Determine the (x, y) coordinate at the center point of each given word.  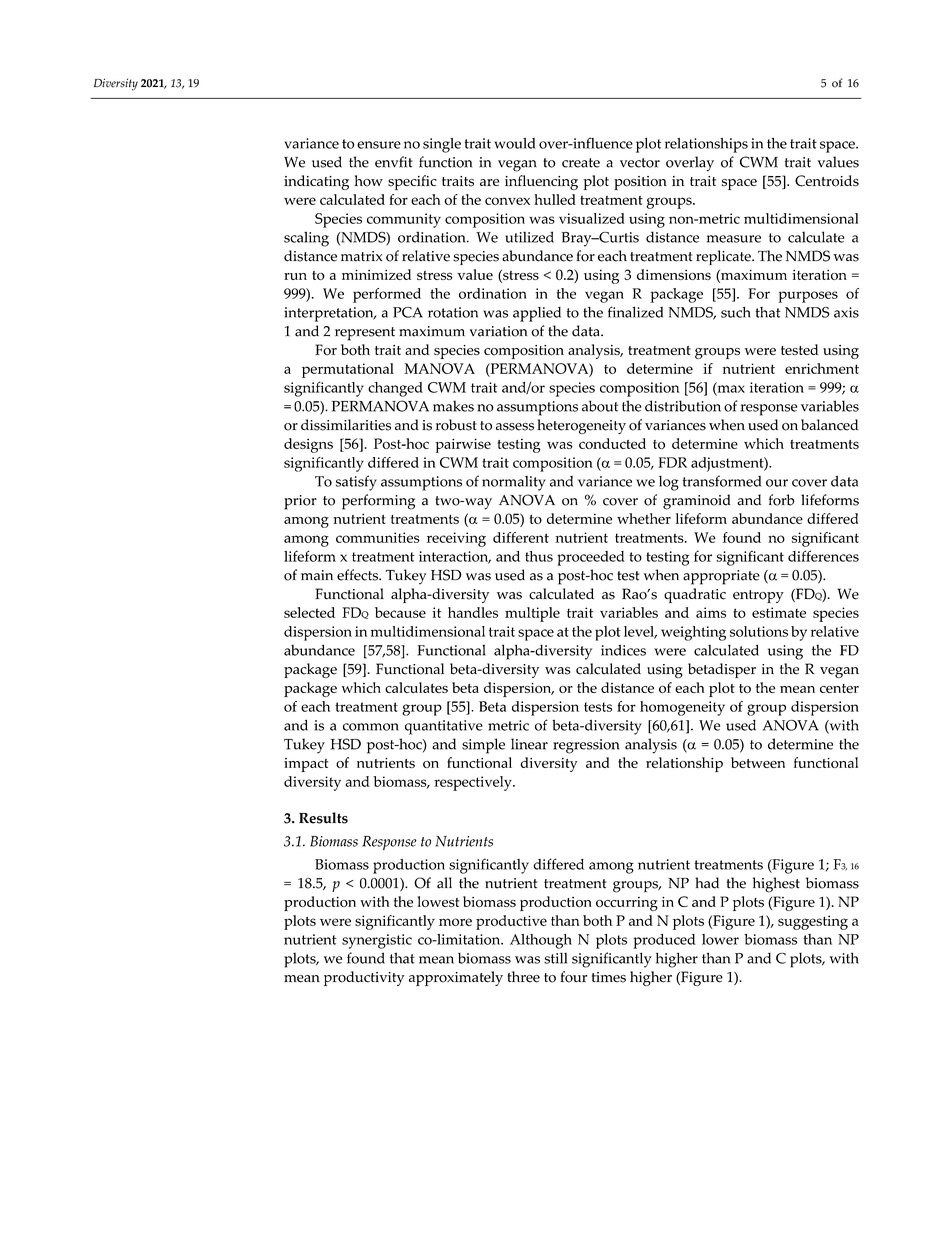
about (600, 406)
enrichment (822, 368)
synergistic (377, 941)
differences (823, 556)
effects (358, 575)
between (758, 762)
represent (365, 334)
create (581, 163)
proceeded (591, 558)
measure (734, 239)
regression (586, 746)
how (368, 181)
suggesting (813, 922)
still (555, 958)
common (371, 727)
